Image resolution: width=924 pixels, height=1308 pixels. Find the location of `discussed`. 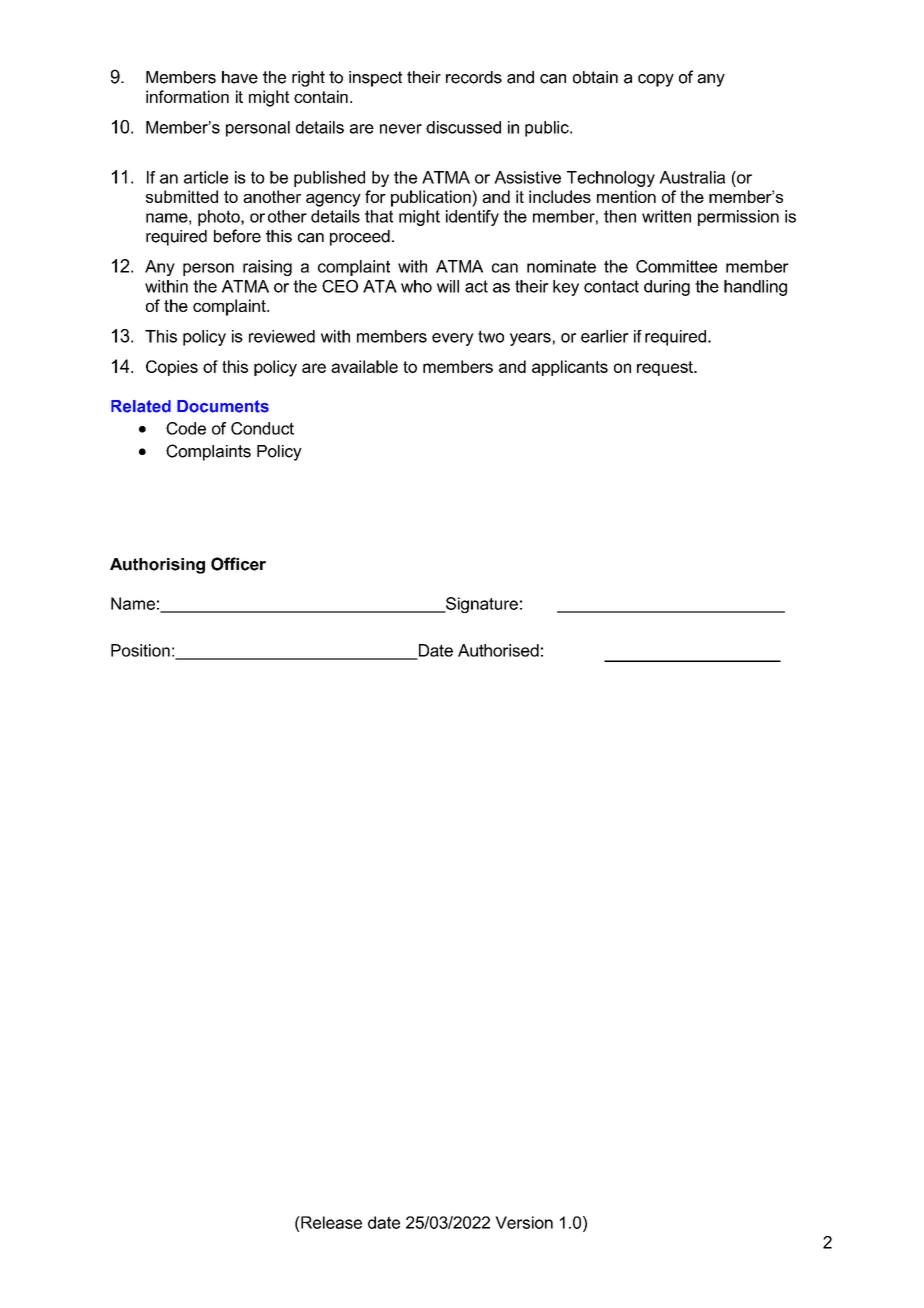

discussed is located at coordinates (463, 127).
